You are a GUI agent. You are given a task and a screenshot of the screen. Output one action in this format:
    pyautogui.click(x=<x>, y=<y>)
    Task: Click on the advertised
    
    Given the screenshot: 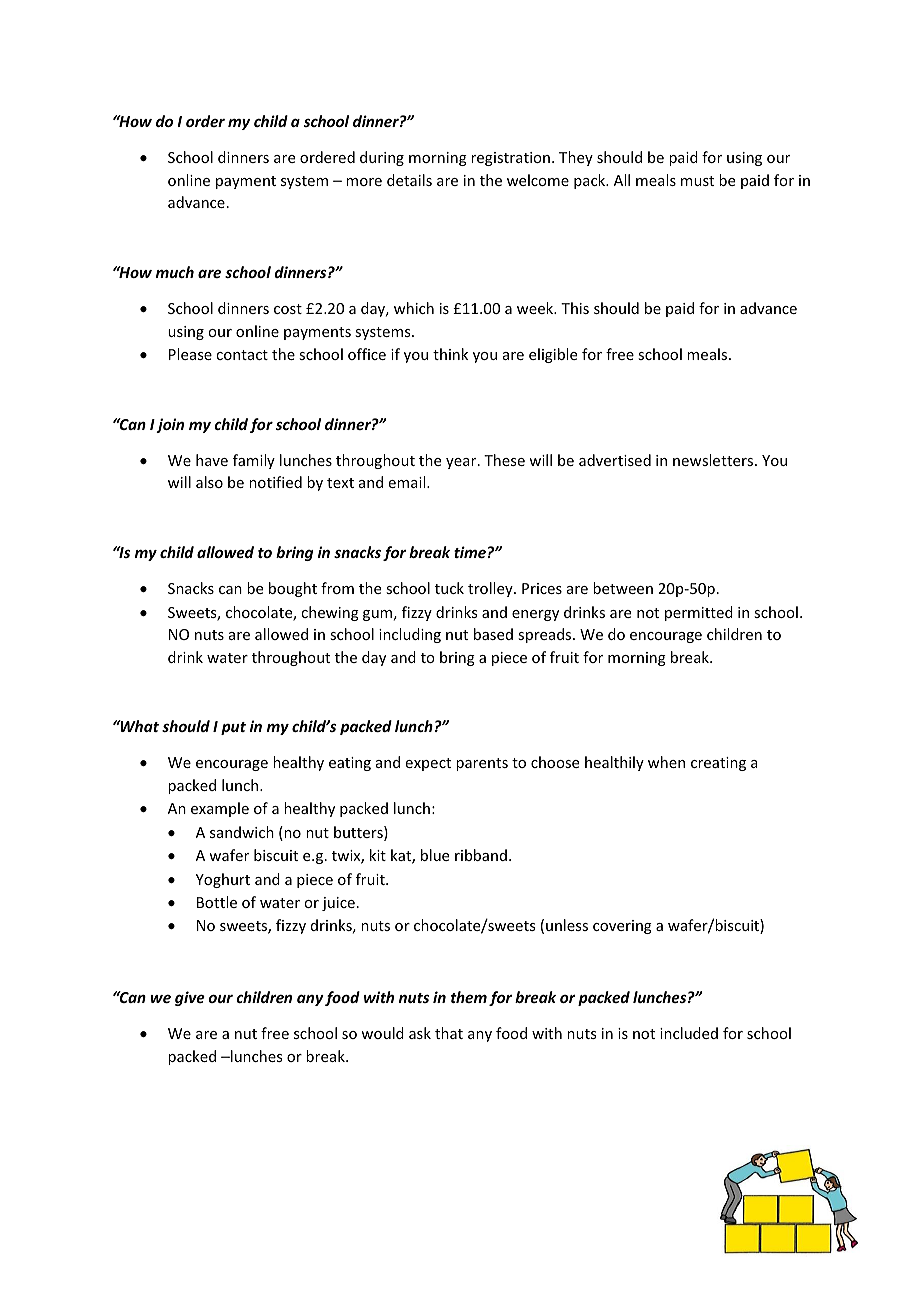 What is the action you would take?
    pyautogui.click(x=615, y=460)
